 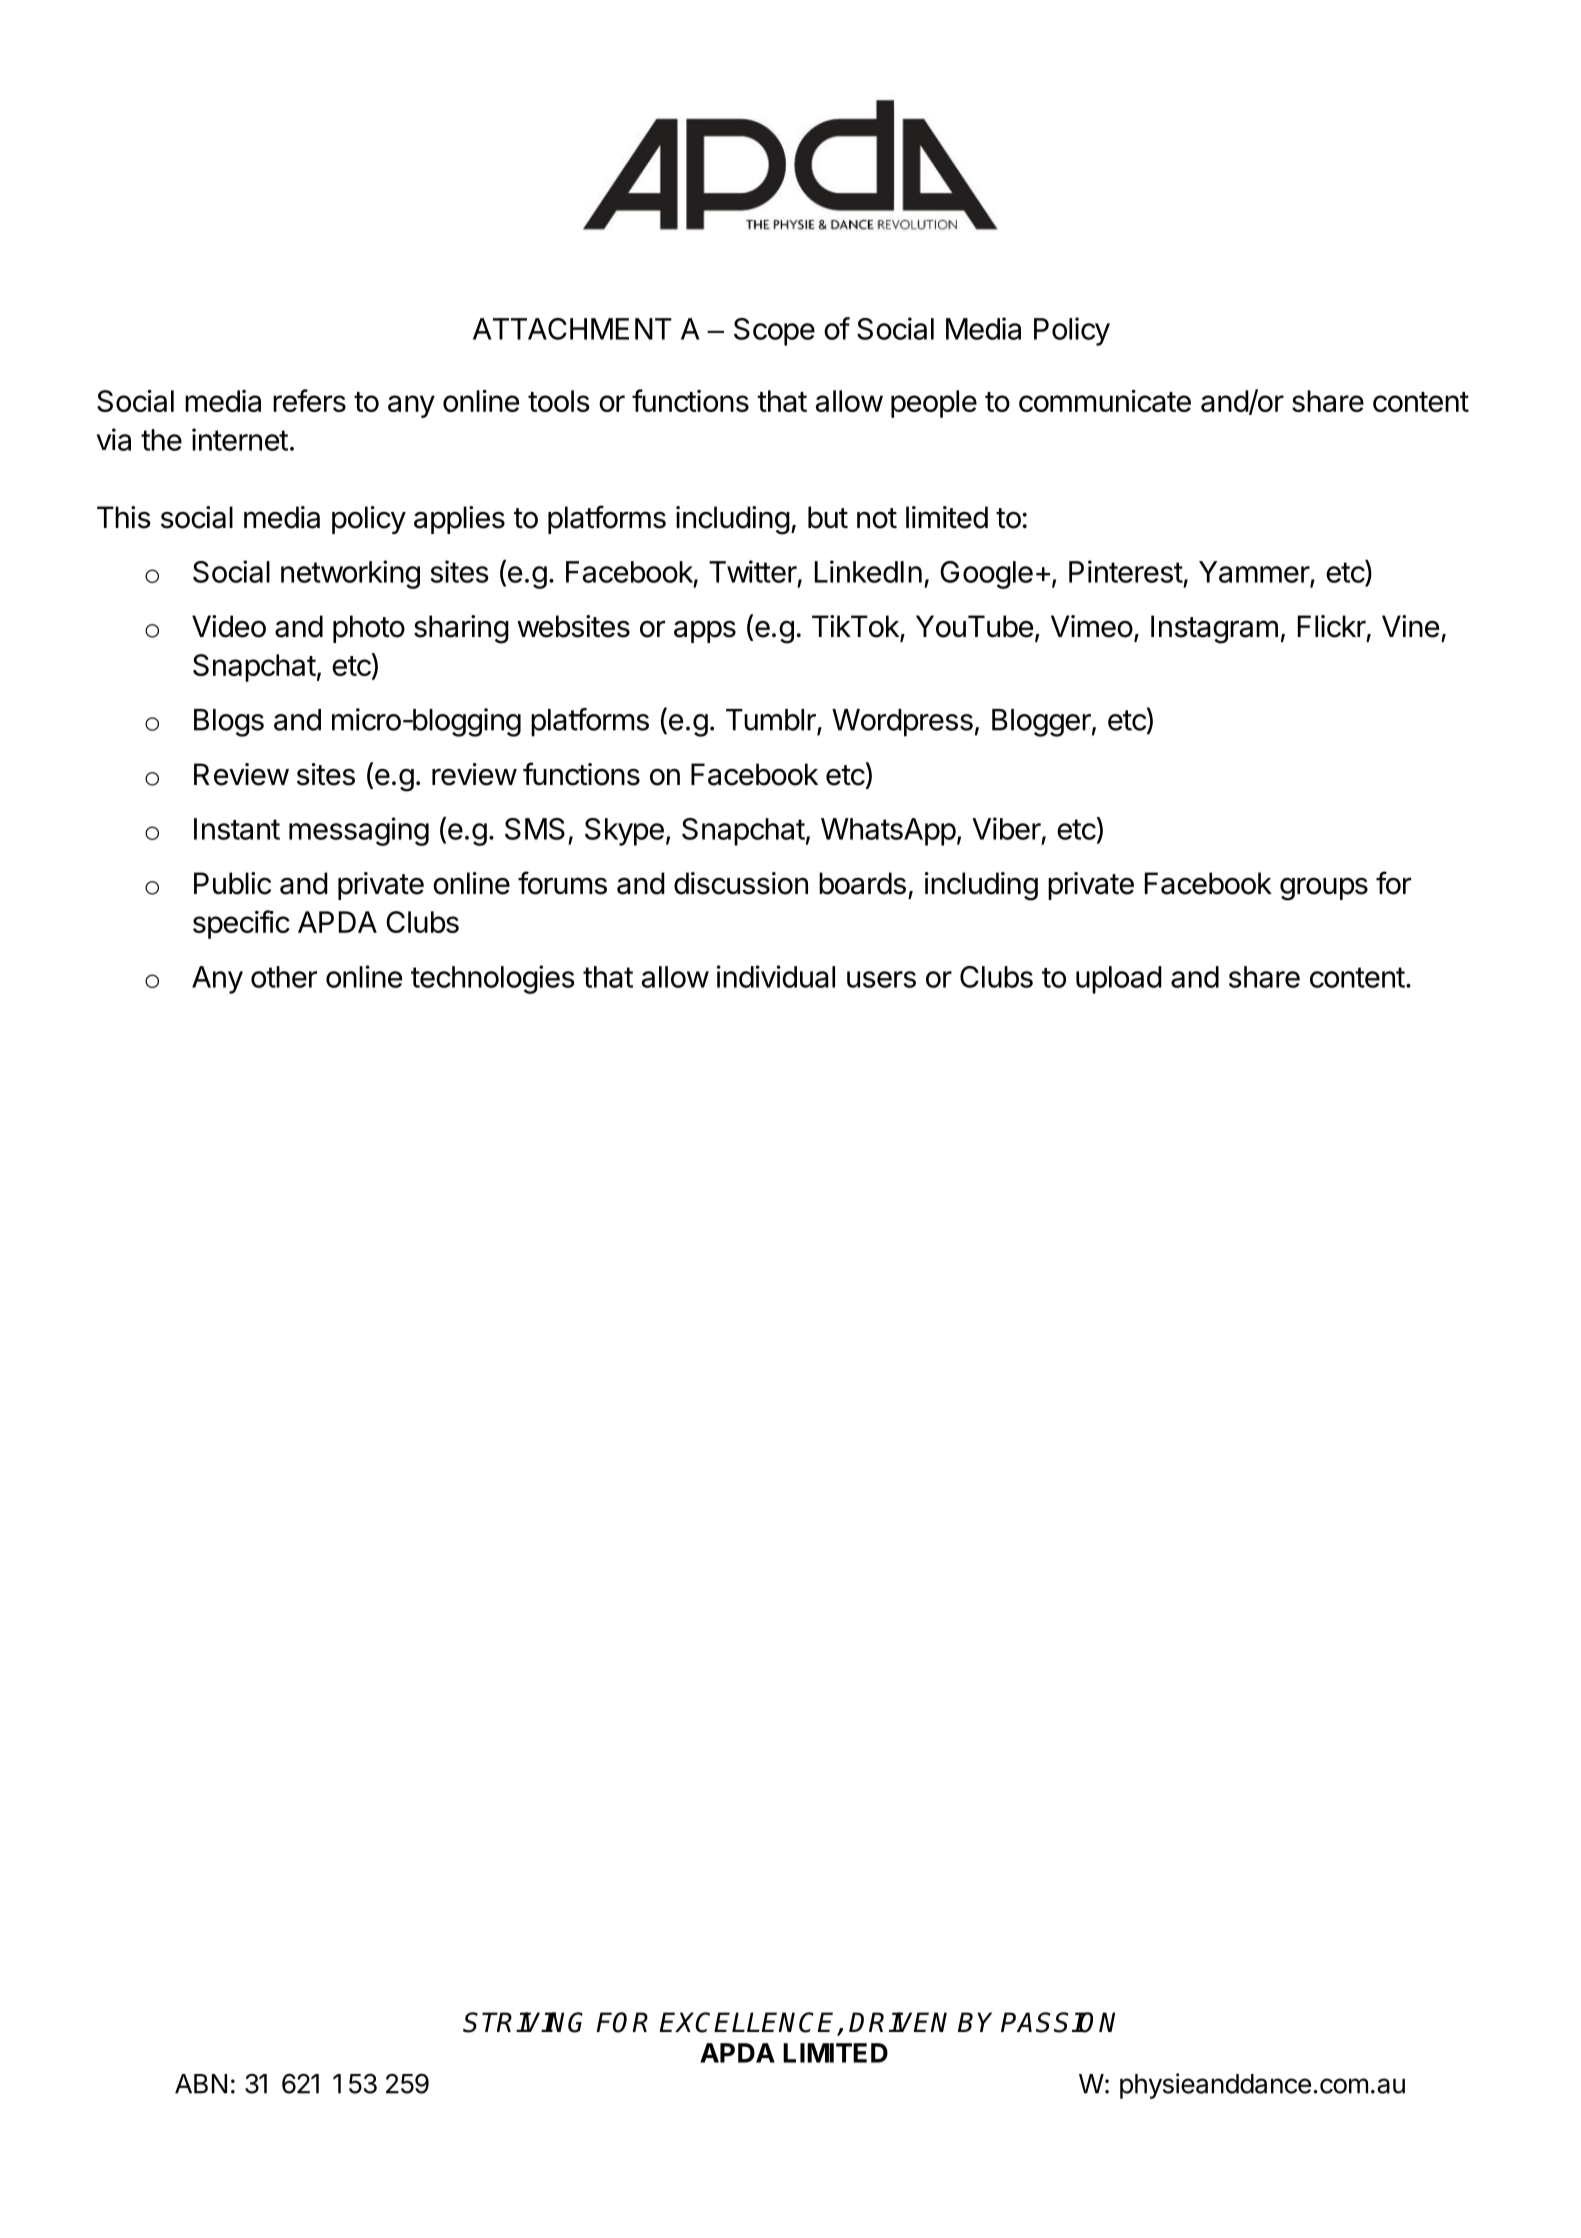 I want to click on refers, so click(x=309, y=400).
